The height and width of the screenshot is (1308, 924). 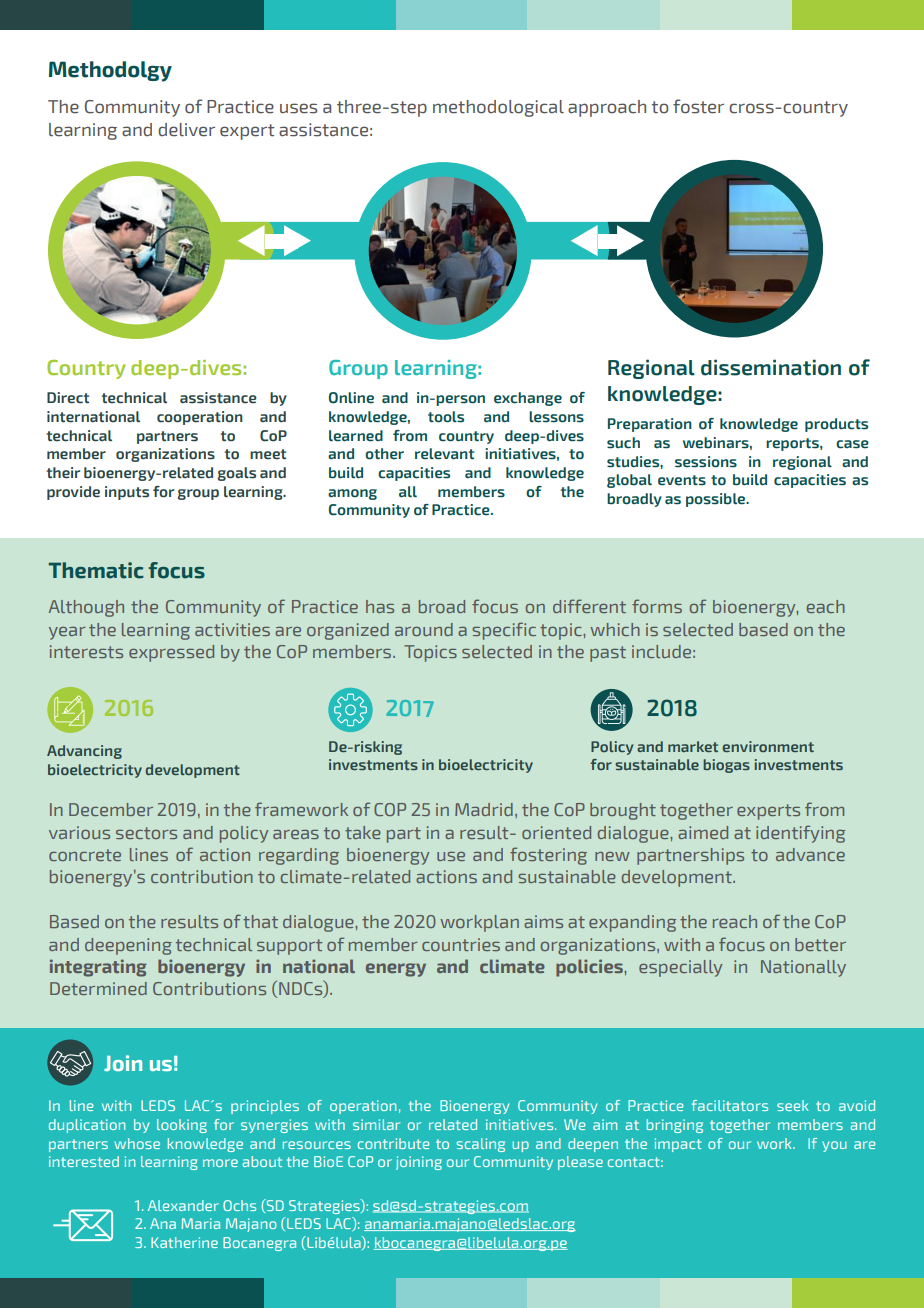 What do you see at coordinates (171, 653) in the screenshot?
I see `expressed` at bounding box center [171, 653].
